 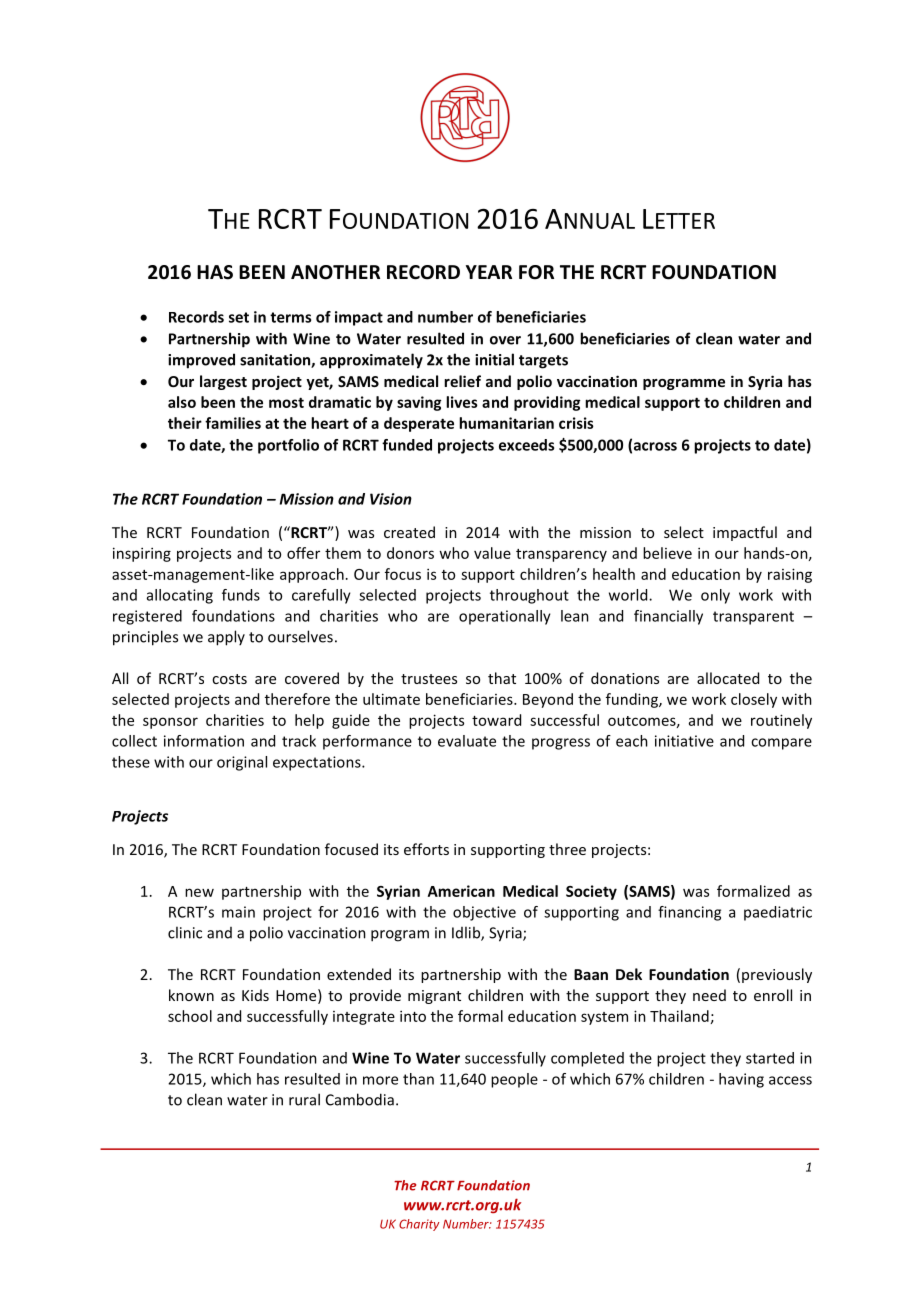 What do you see at coordinates (304, 1099) in the document?
I see `rural` at bounding box center [304, 1099].
